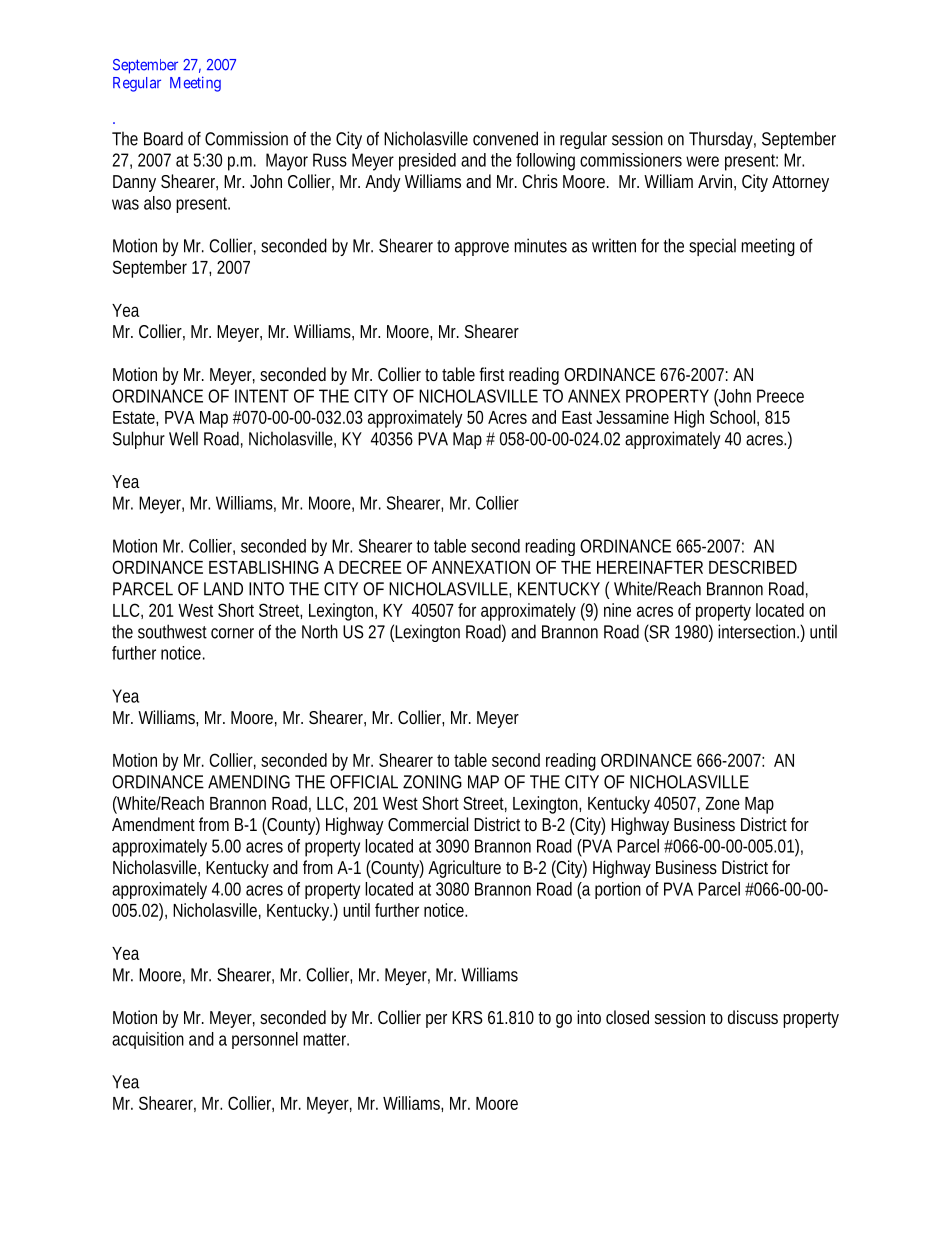 This screenshot has width=952, height=1233. I want to click on Board, so click(163, 138).
